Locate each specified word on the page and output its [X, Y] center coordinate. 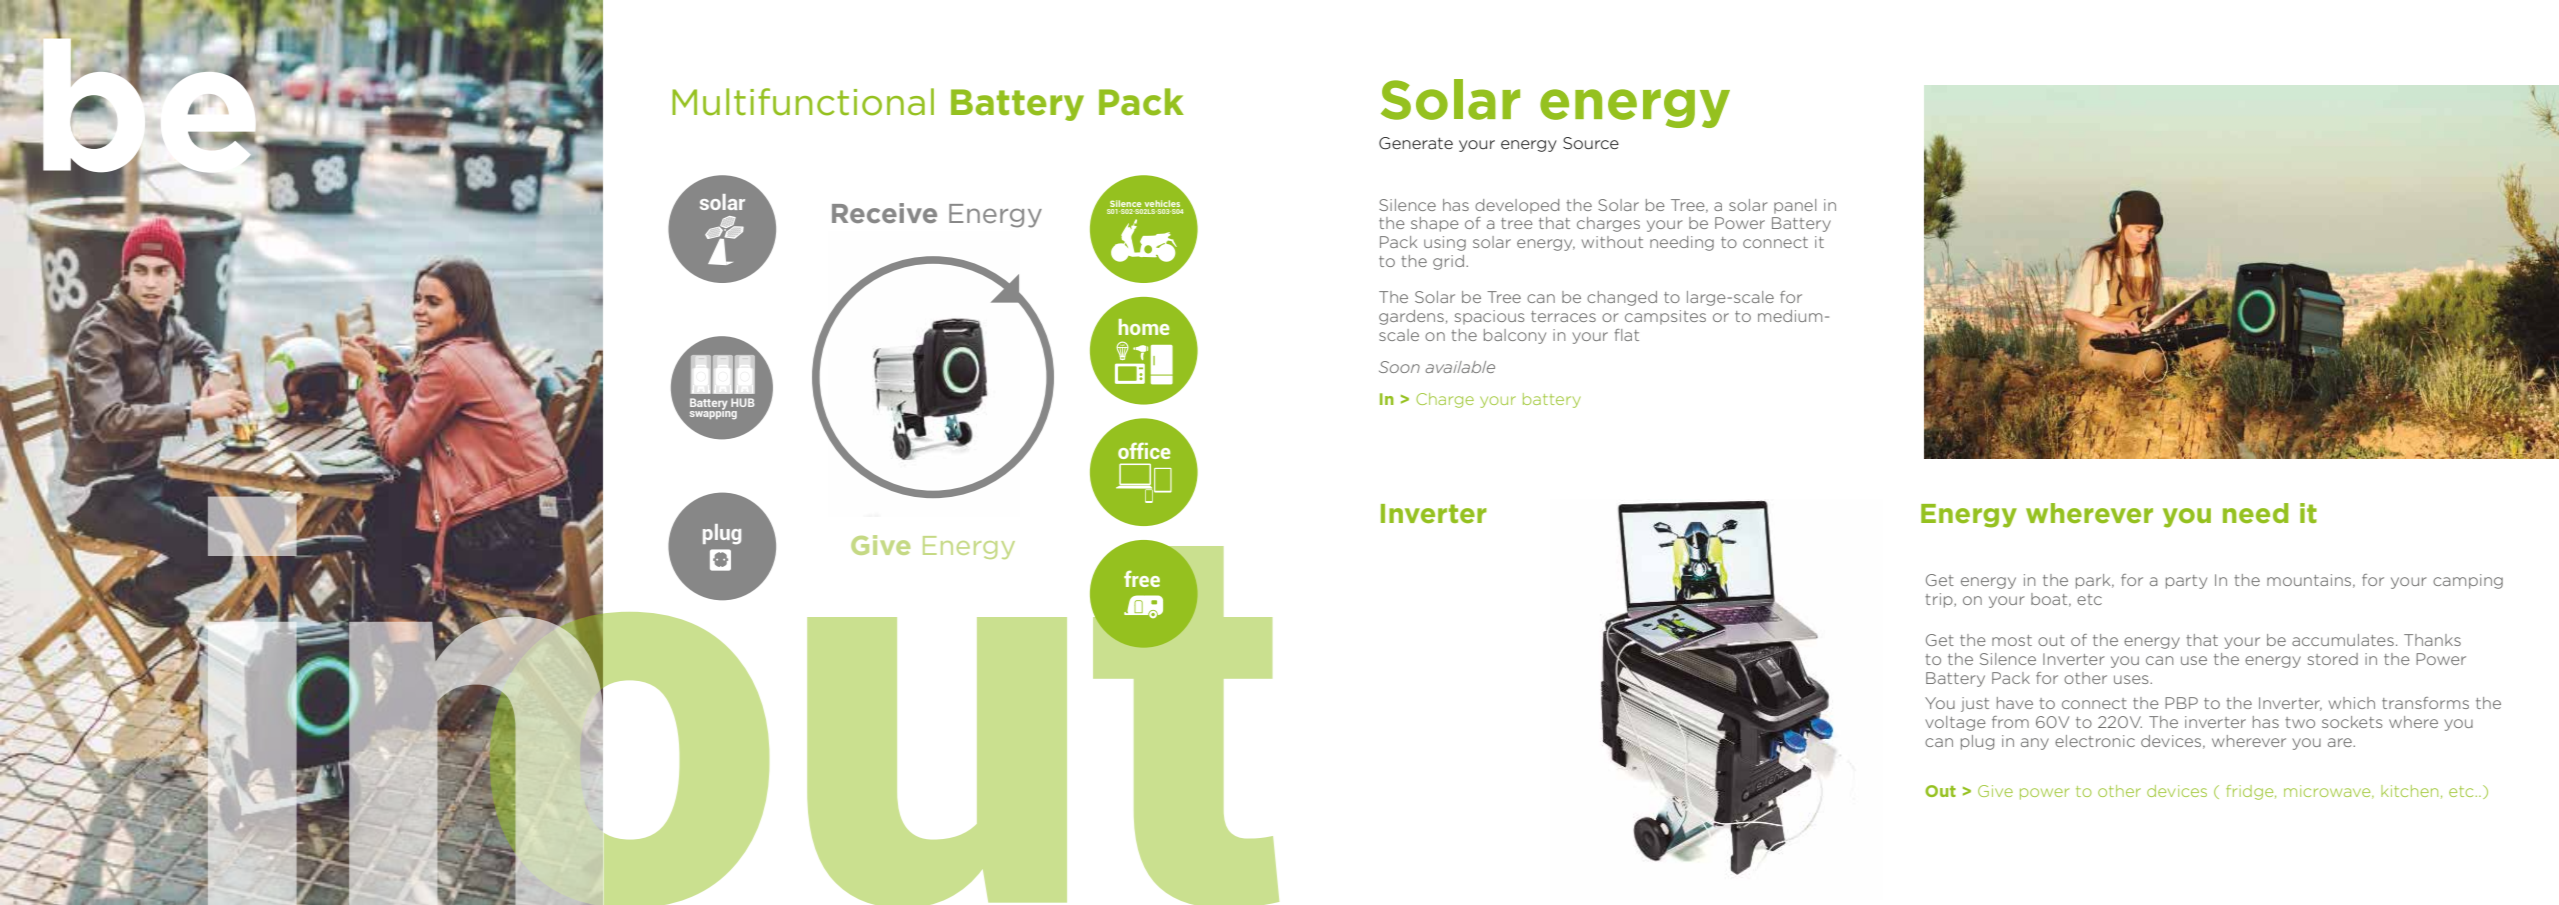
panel [1795, 206]
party [2186, 582]
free [1142, 578]
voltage [1955, 723]
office [1144, 450]
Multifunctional [803, 102]
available [1460, 367]
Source [1591, 143]
